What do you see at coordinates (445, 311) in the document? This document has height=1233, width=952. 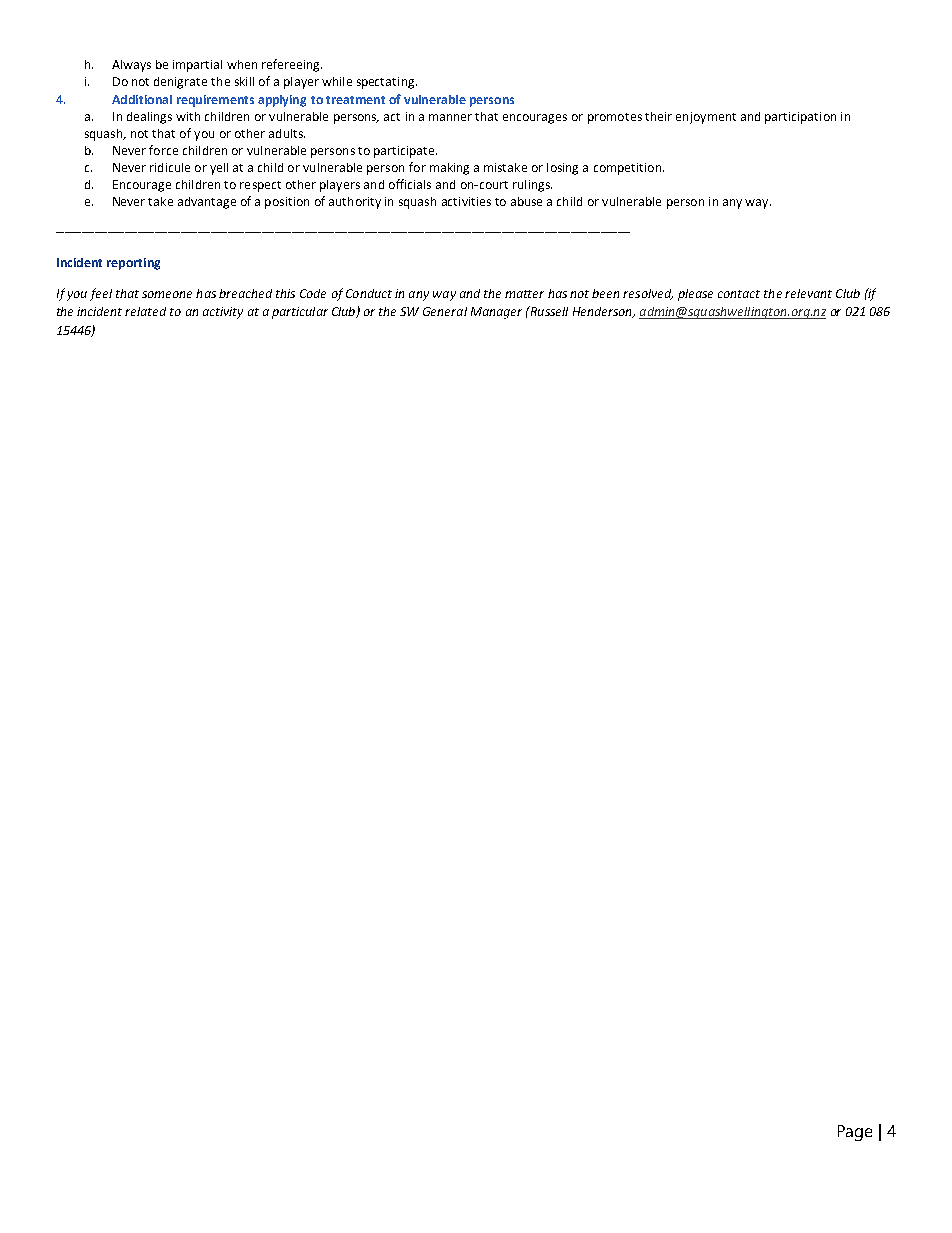 I see `General` at bounding box center [445, 311].
